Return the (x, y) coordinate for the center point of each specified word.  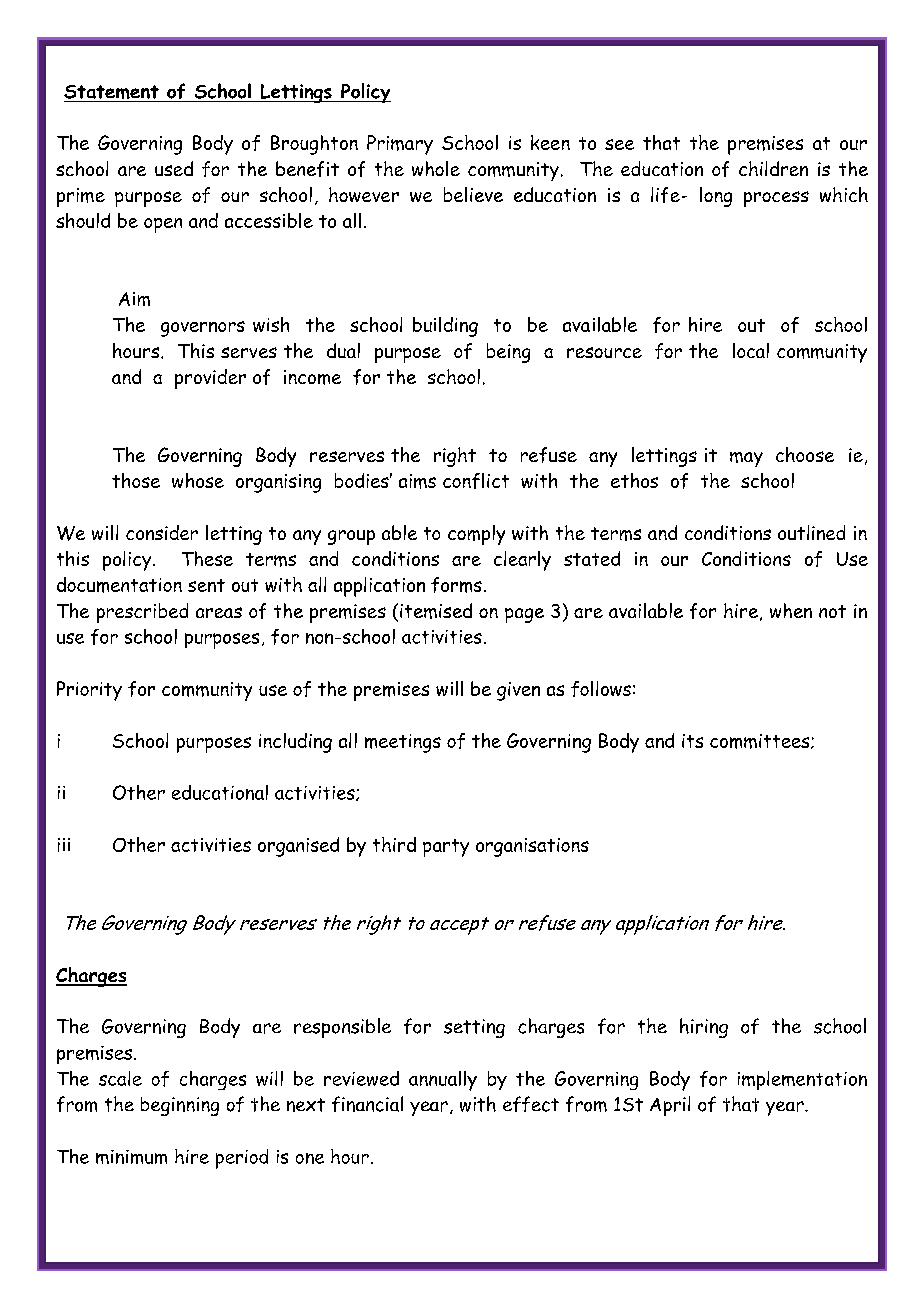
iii (64, 845)
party (446, 848)
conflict (476, 481)
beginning (180, 1106)
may (746, 459)
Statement (112, 93)
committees (761, 741)
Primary (400, 145)
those (136, 480)
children (773, 168)
